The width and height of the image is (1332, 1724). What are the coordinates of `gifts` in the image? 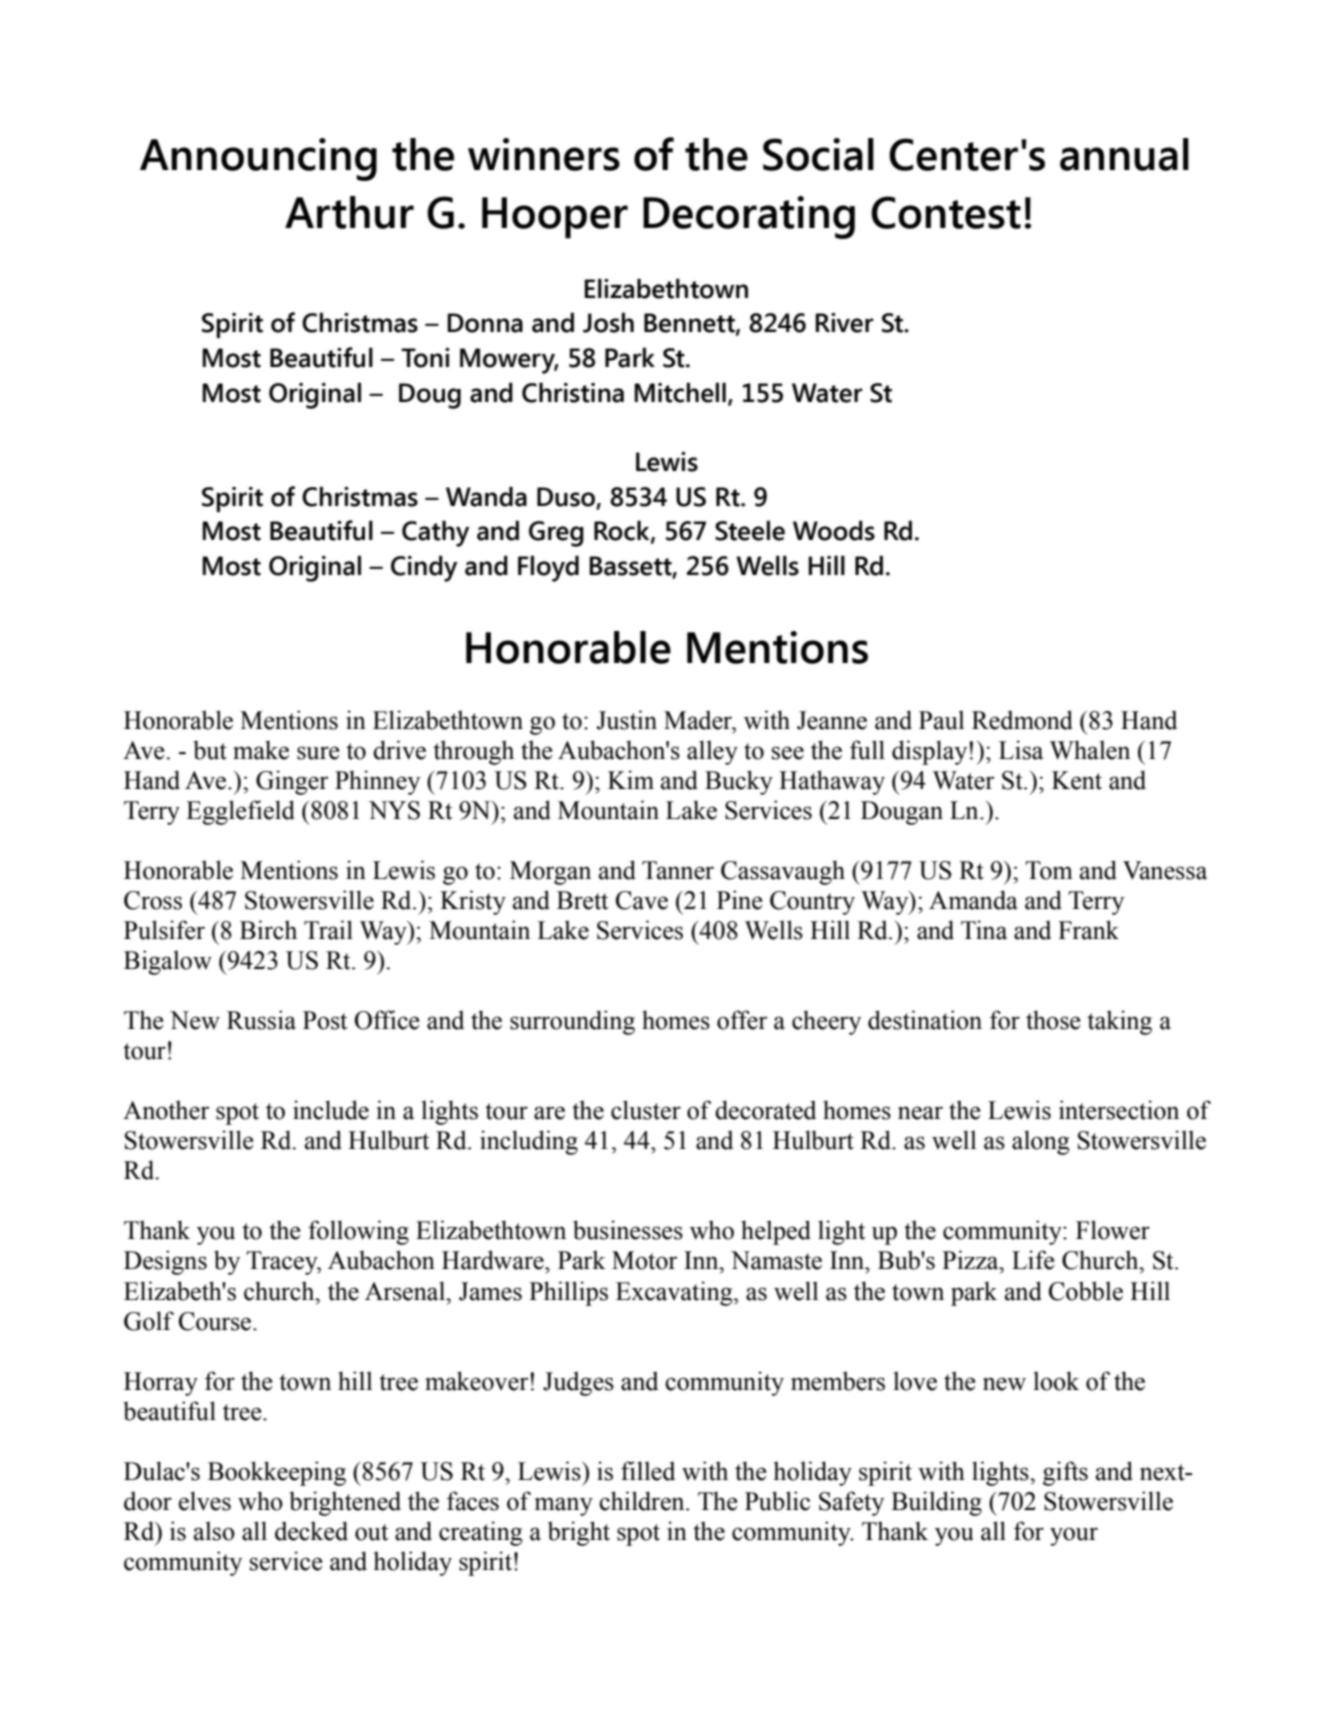 It's located at (1065, 1473).
